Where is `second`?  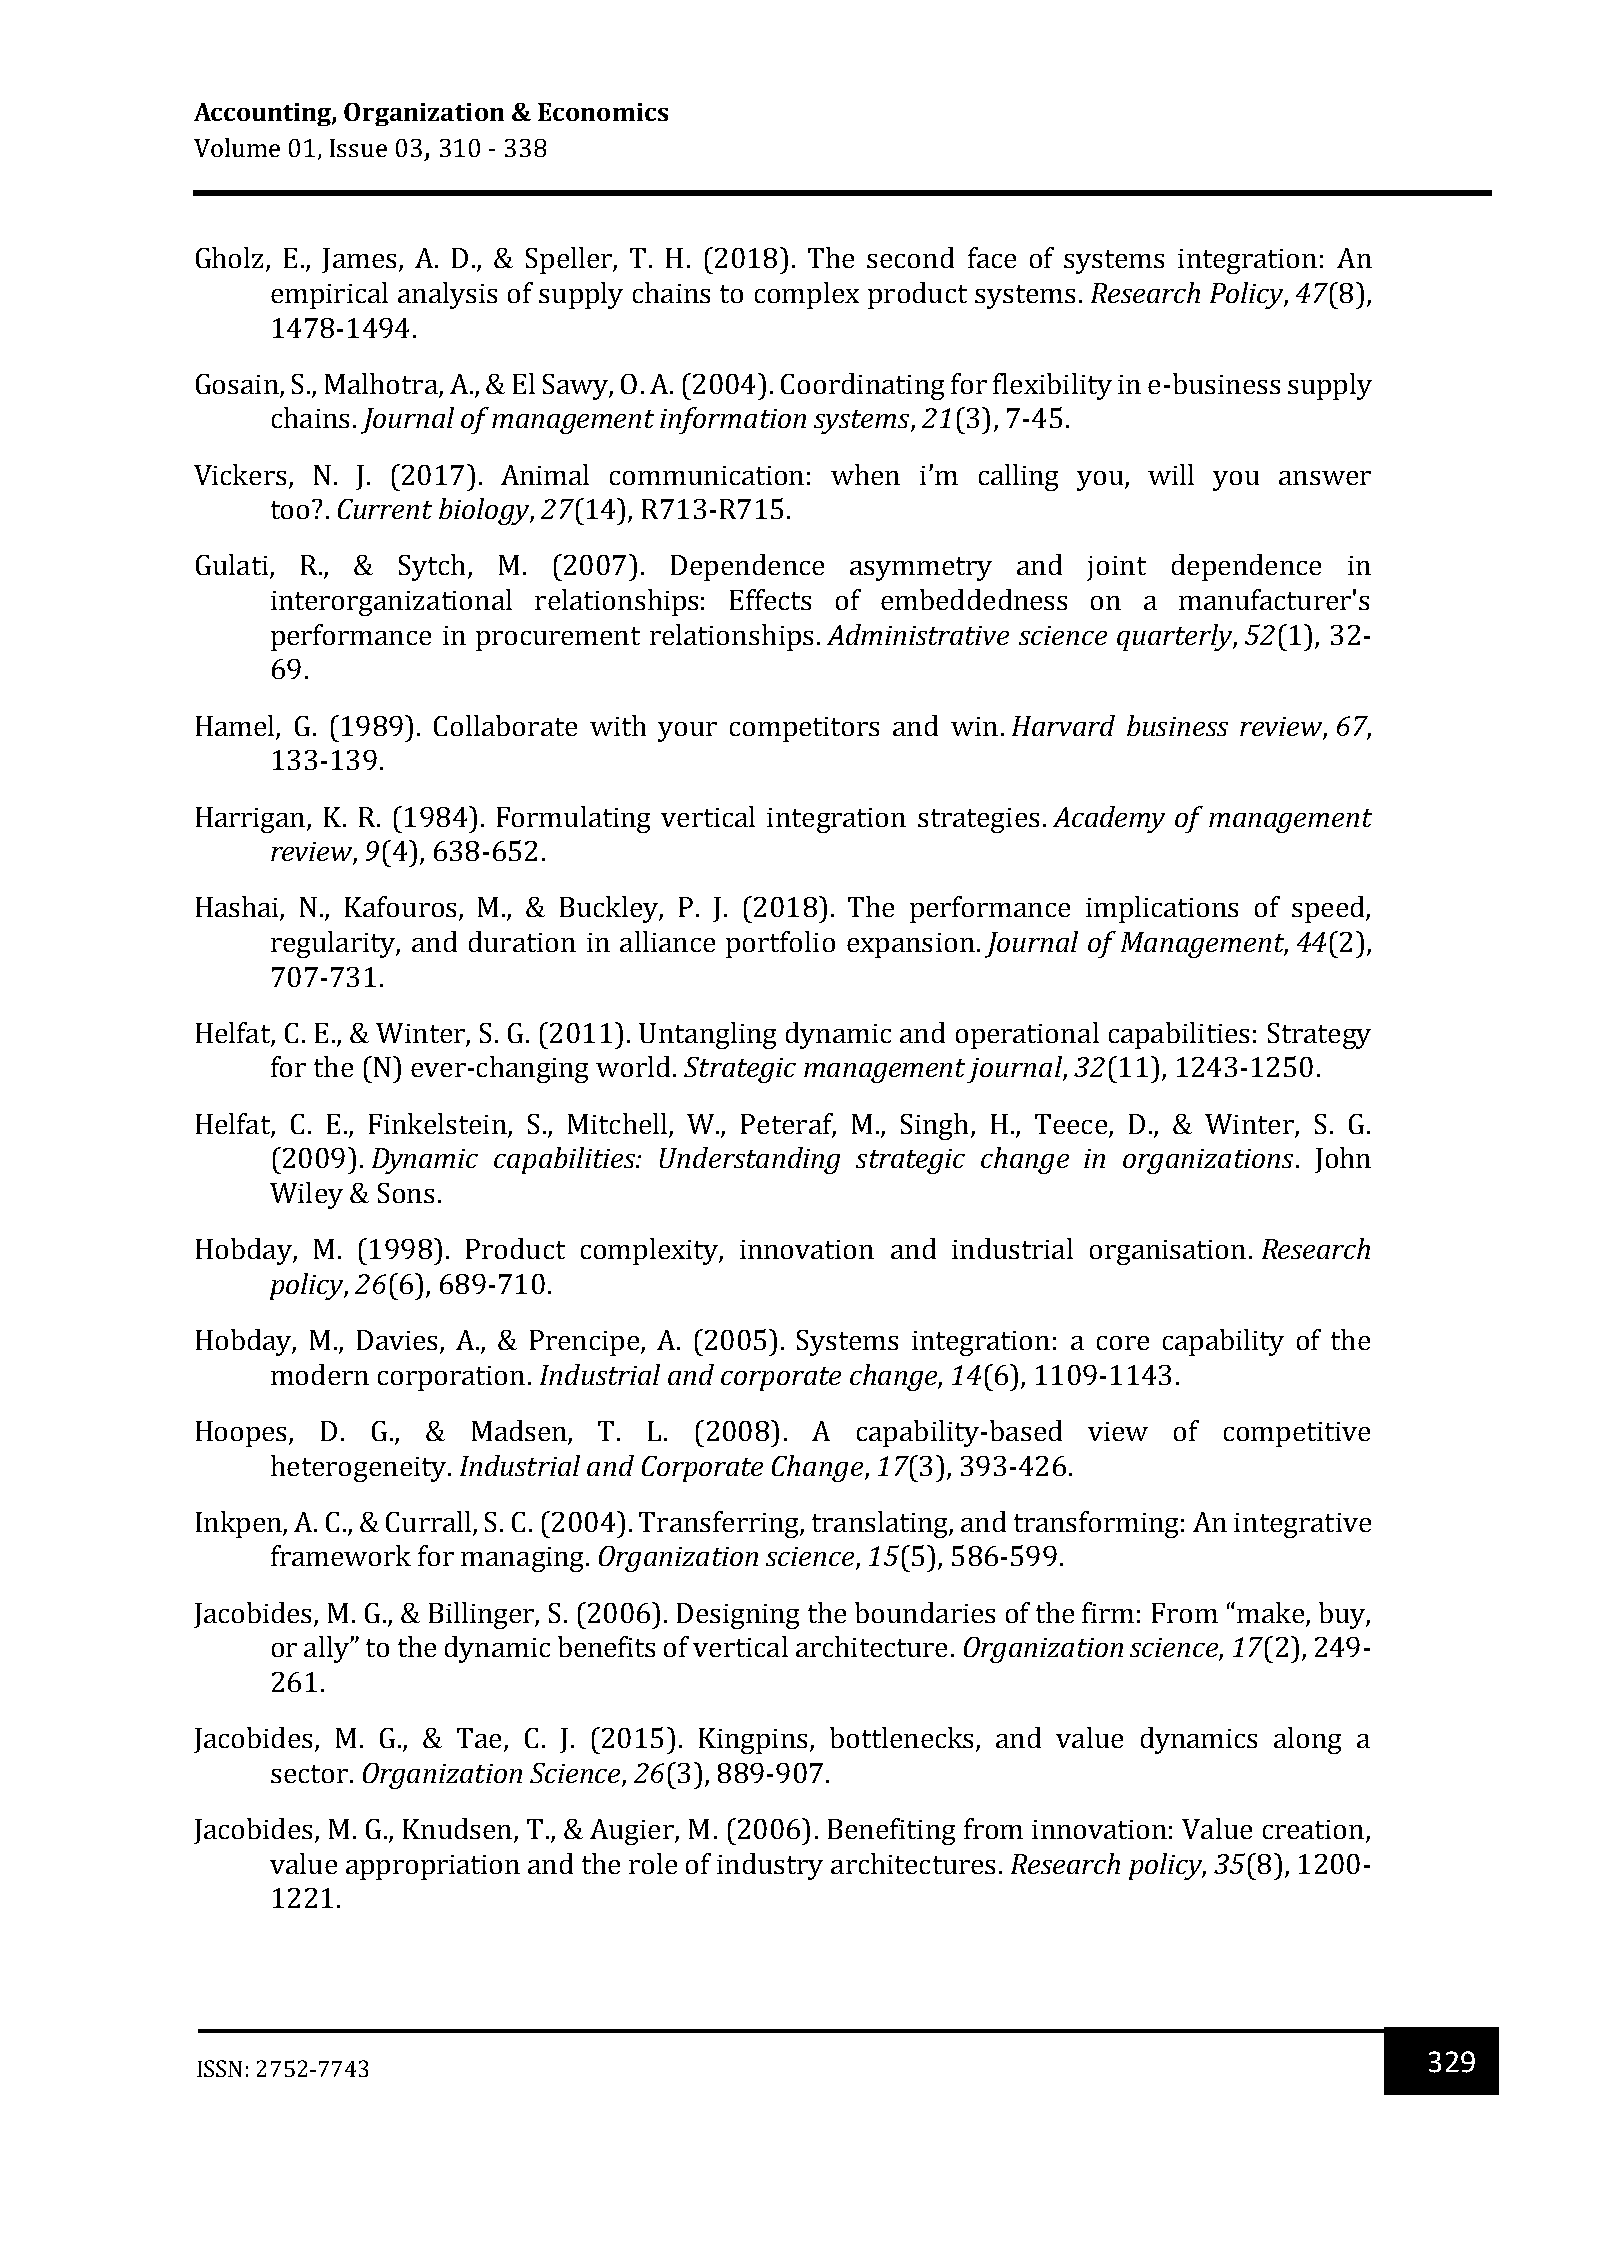
second is located at coordinates (910, 257).
